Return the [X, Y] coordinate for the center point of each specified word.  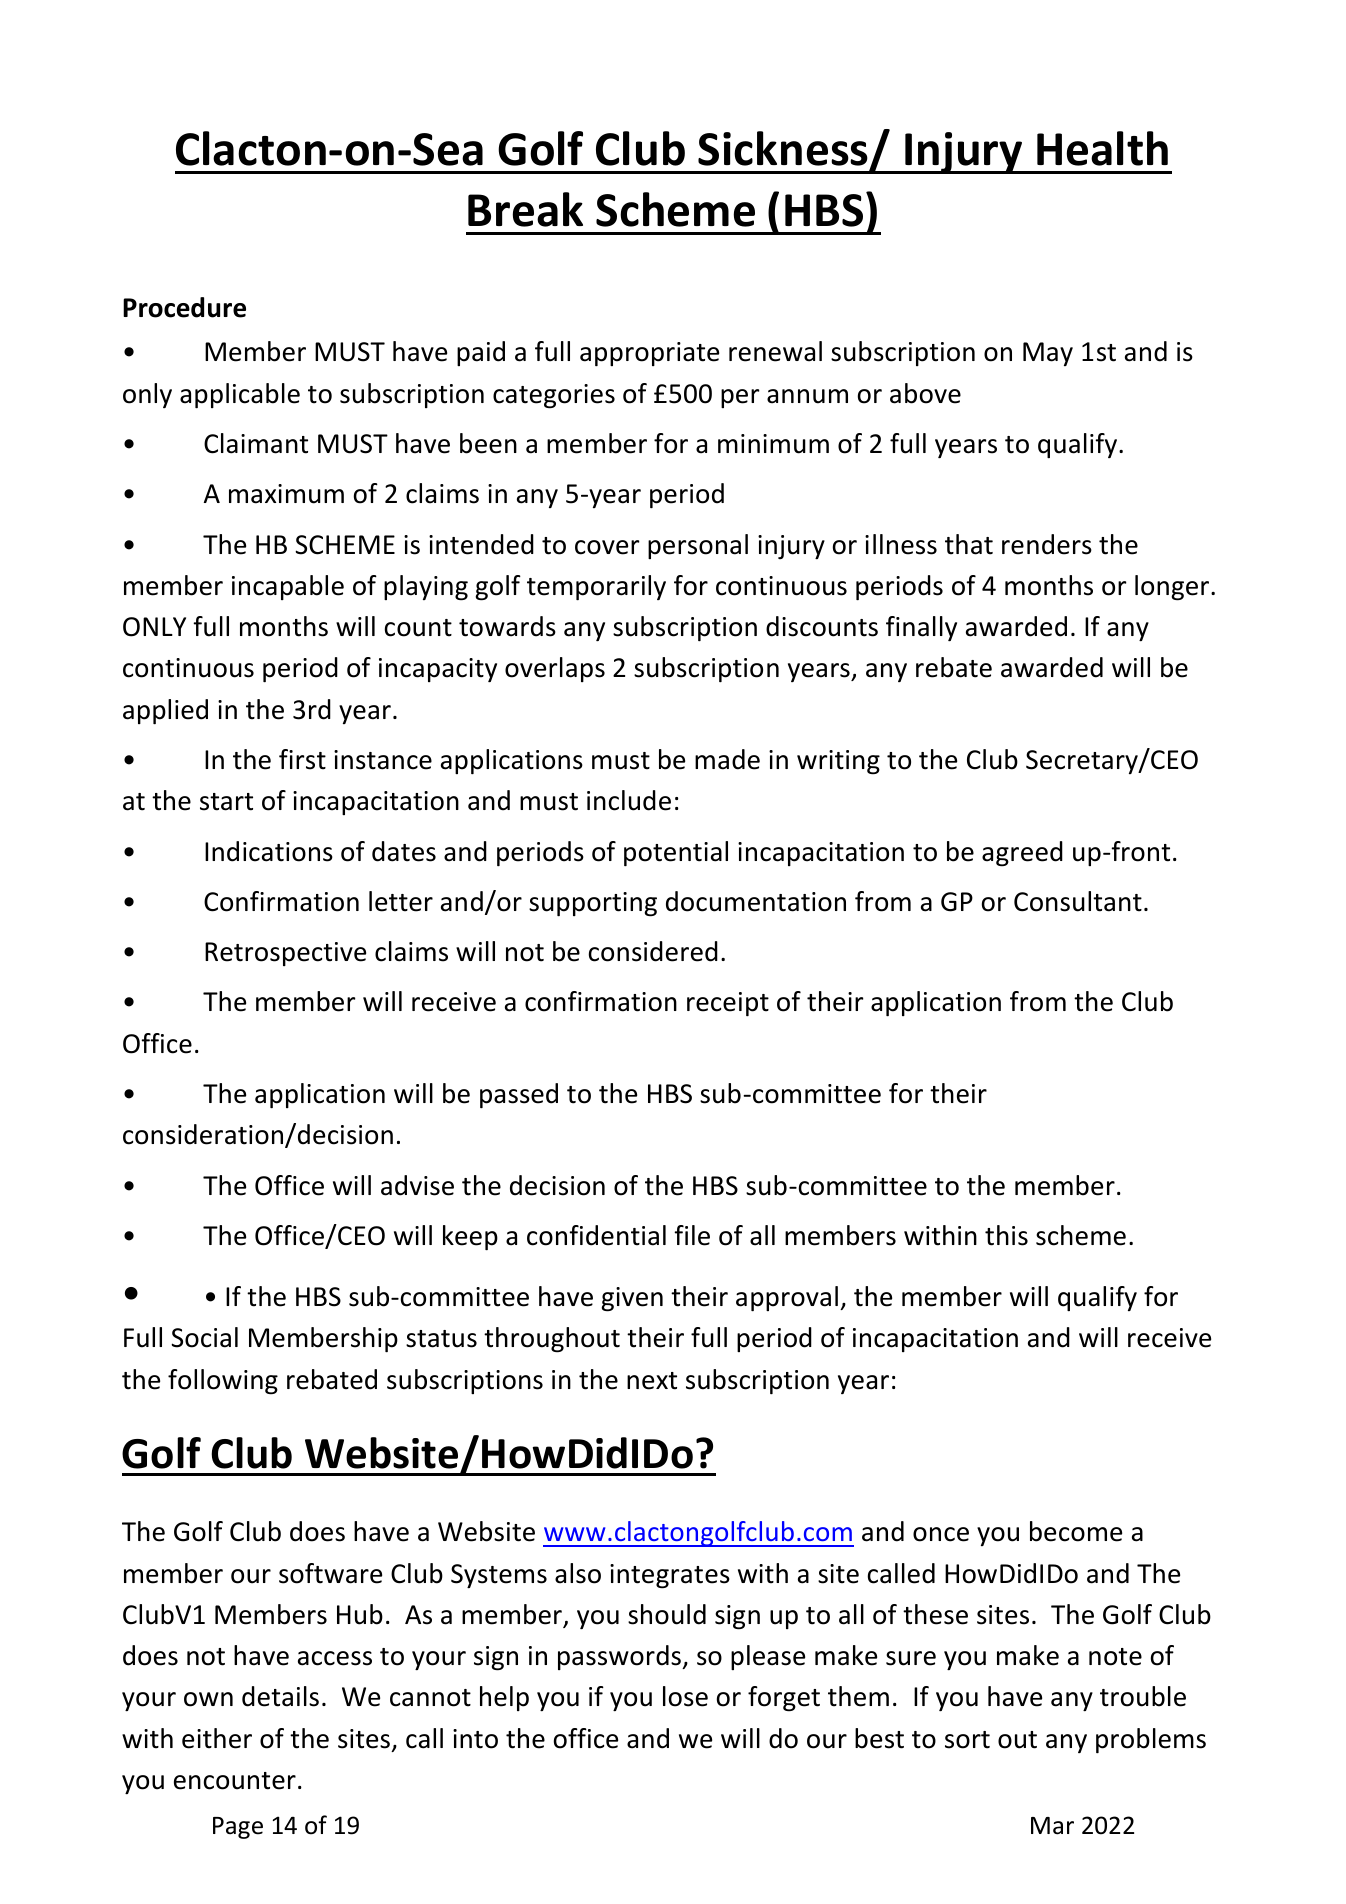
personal [698, 546]
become [1076, 1531]
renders [1047, 544]
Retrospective [285, 954]
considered [653, 951]
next [652, 1381]
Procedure [184, 307]
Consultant [1078, 901]
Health [1102, 148]
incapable [288, 587]
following [223, 1382]
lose [685, 1696]
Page [238, 1828]
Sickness [784, 149]
